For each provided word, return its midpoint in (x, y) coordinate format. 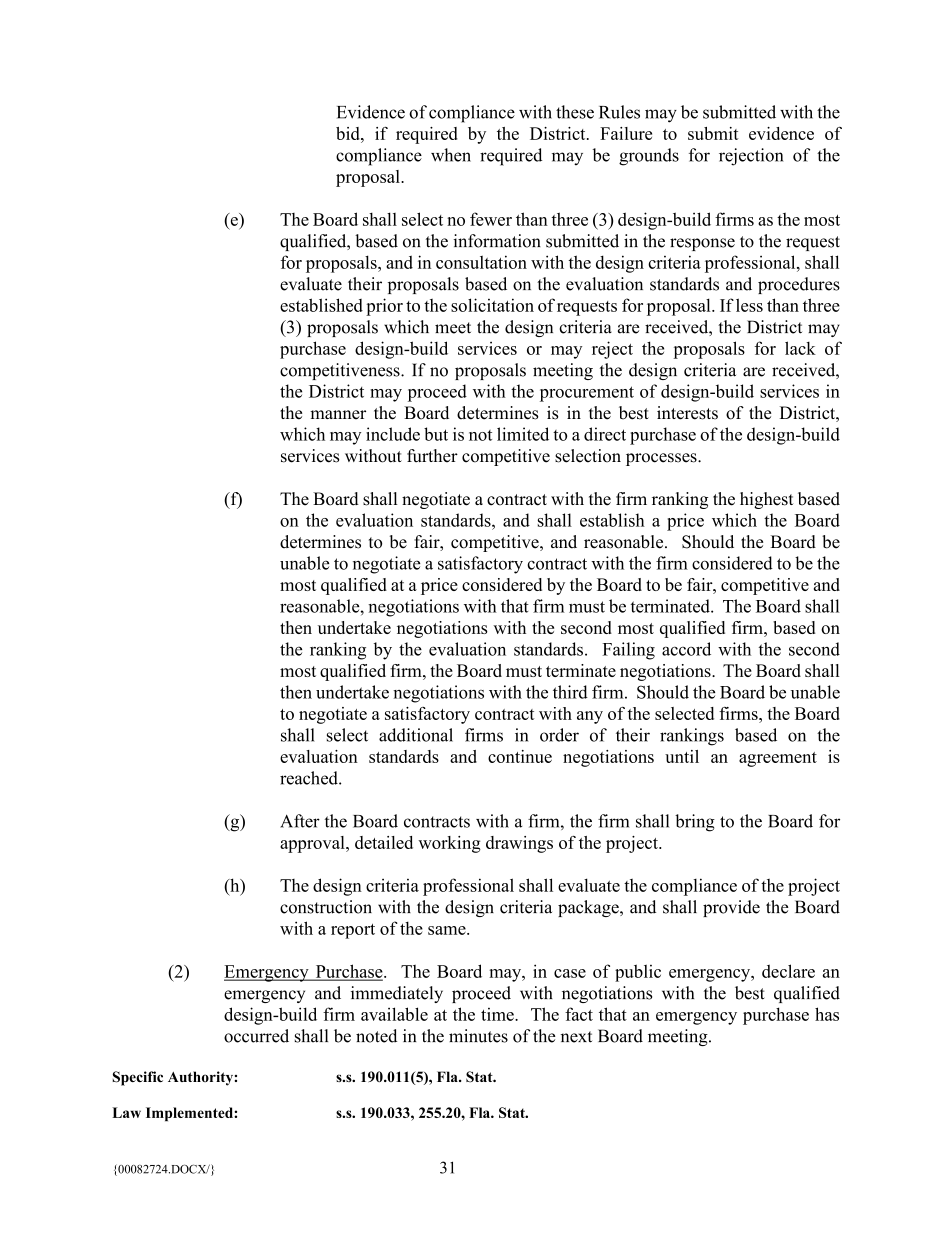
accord (686, 649)
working (449, 844)
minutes (478, 1036)
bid (349, 133)
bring (695, 823)
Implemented (190, 1114)
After (300, 821)
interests (687, 413)
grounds (649, 157)
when (451, 155)
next (576, 1037)
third (570, 692)
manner (338, 415)
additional (416, 735)
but (436, 434)
